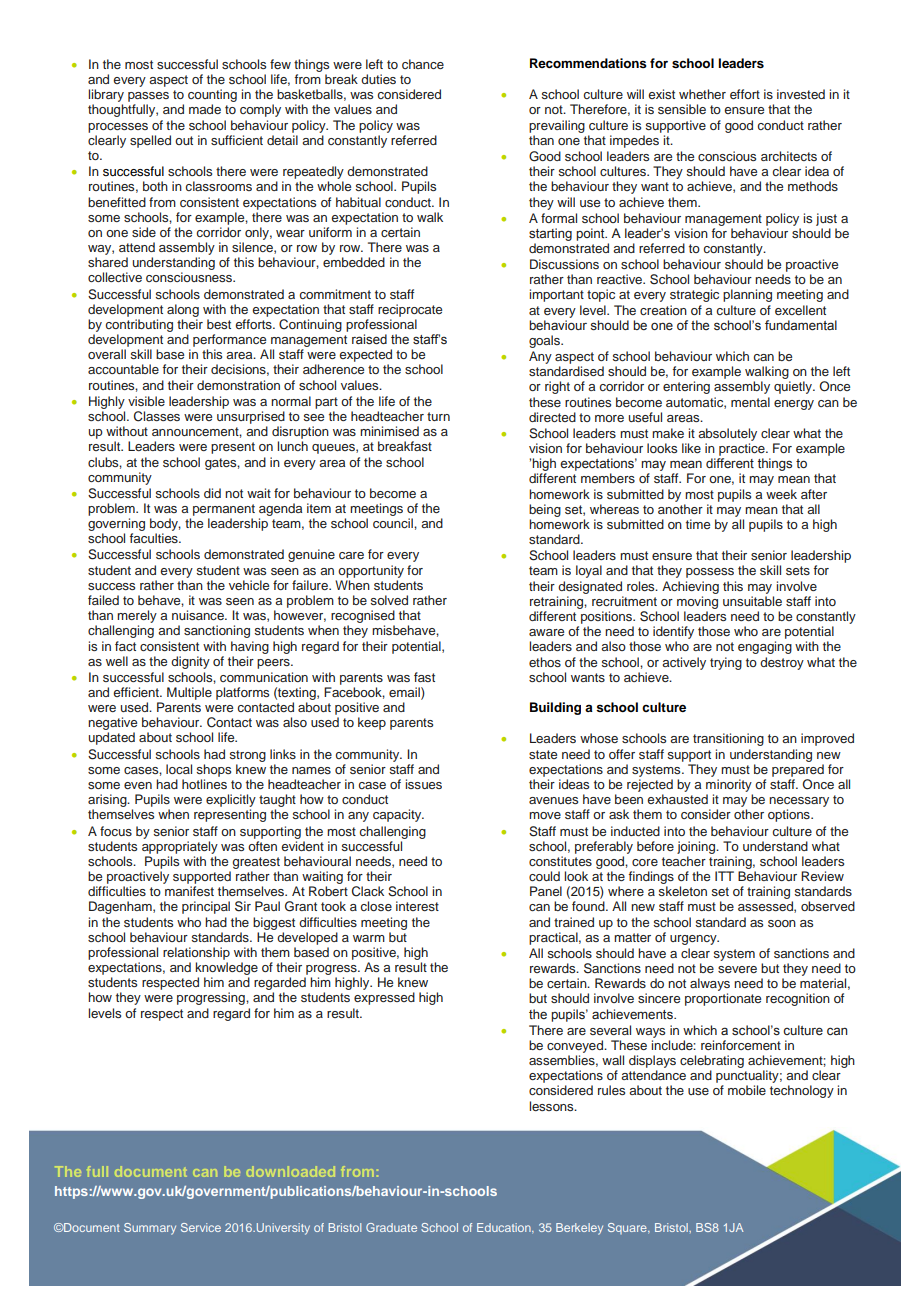 The width and height of the screenshot is (924, 1308). I want to click on made, so click(205, 109).
